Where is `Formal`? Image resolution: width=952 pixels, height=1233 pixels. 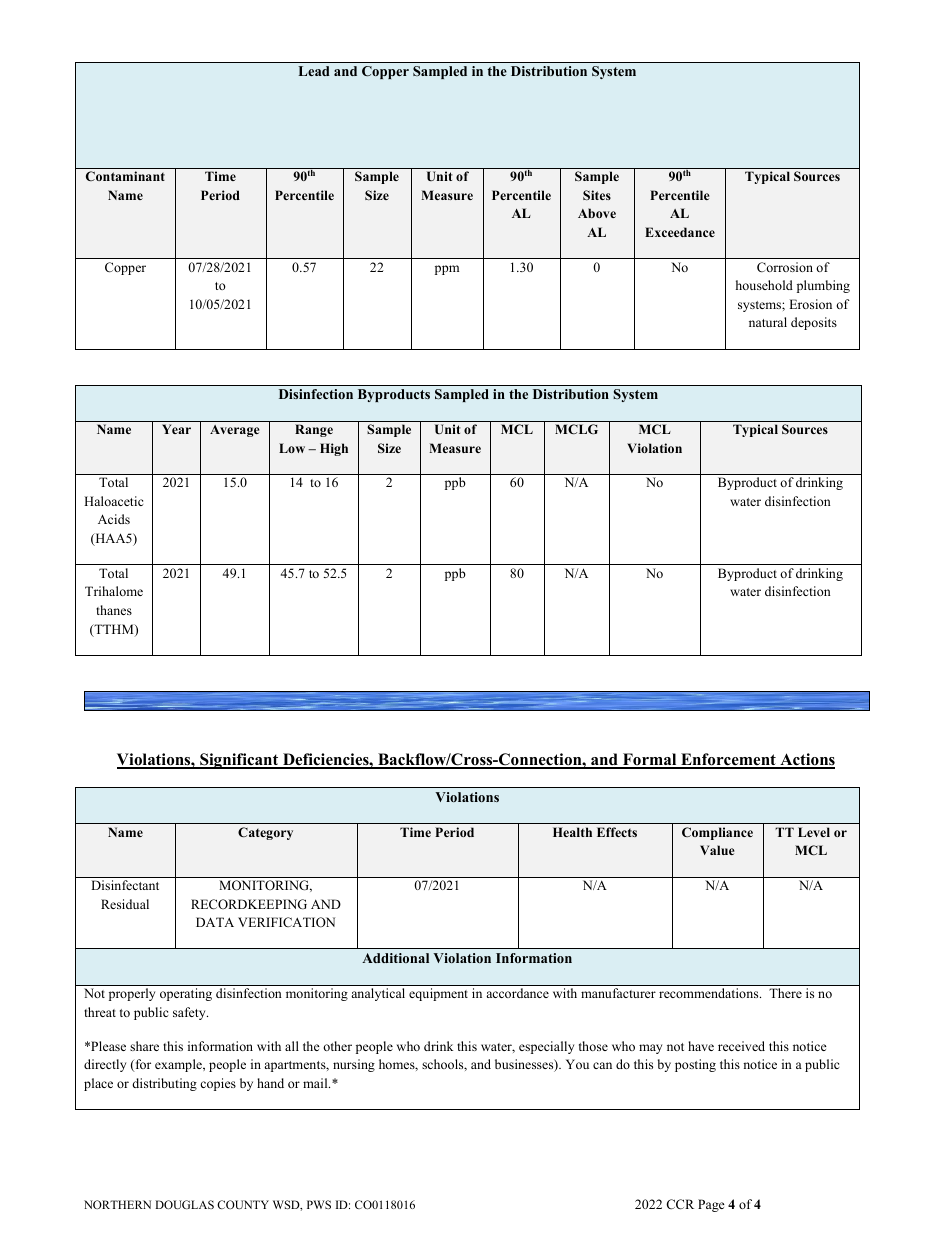 Formal is located at coordinates (649, 760).
